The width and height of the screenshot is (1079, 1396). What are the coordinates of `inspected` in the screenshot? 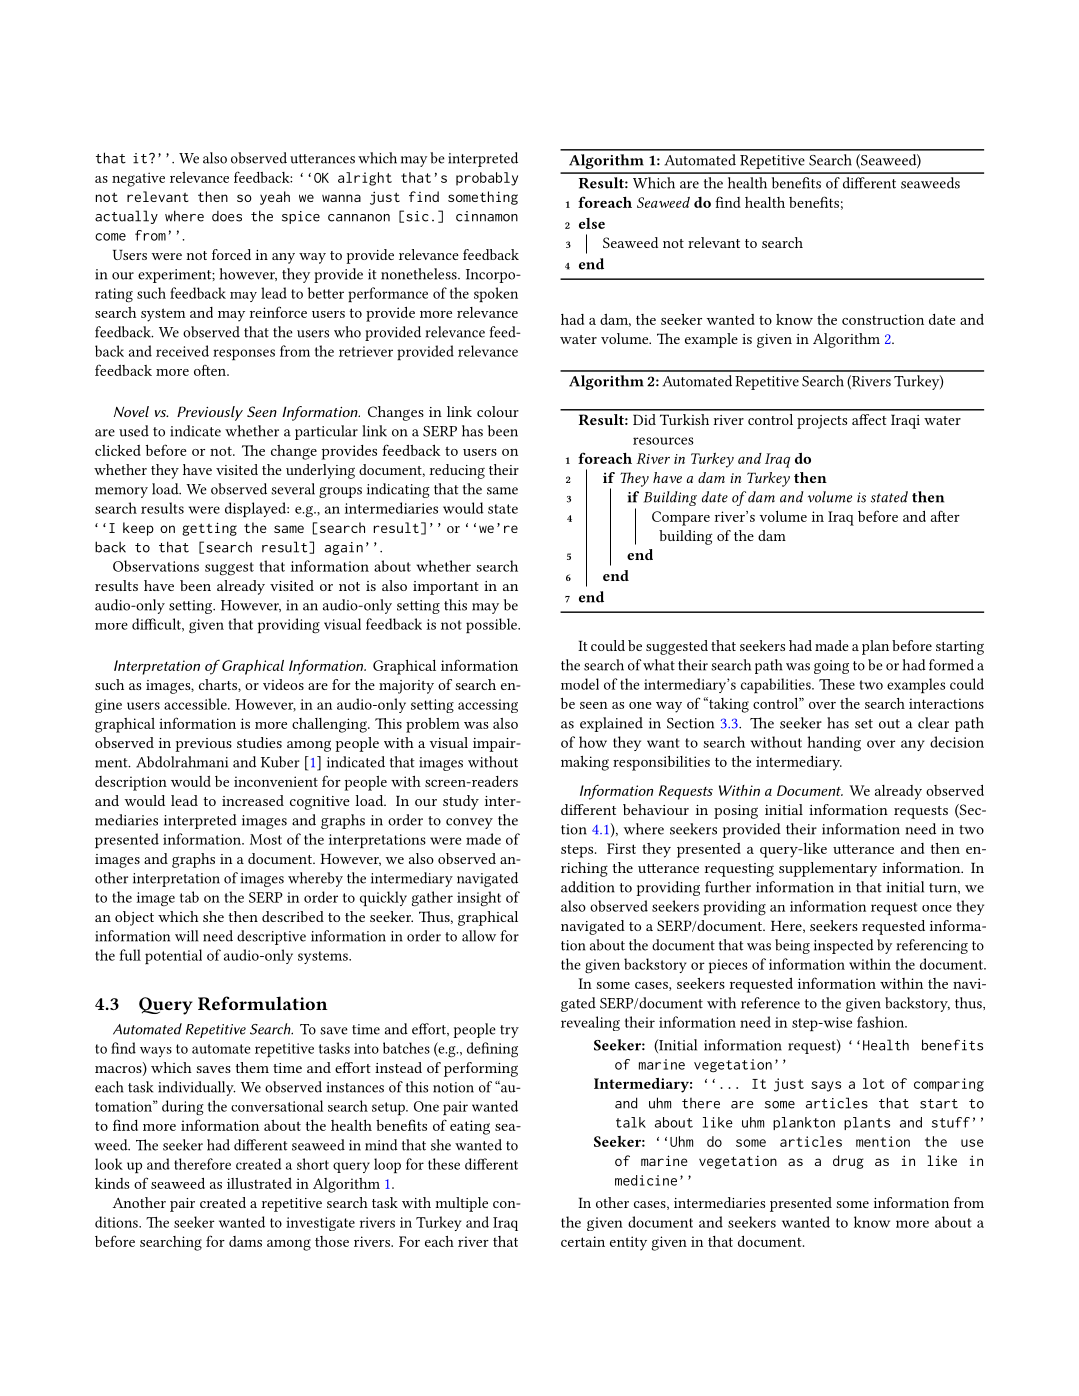 It's located at (844, 946).
